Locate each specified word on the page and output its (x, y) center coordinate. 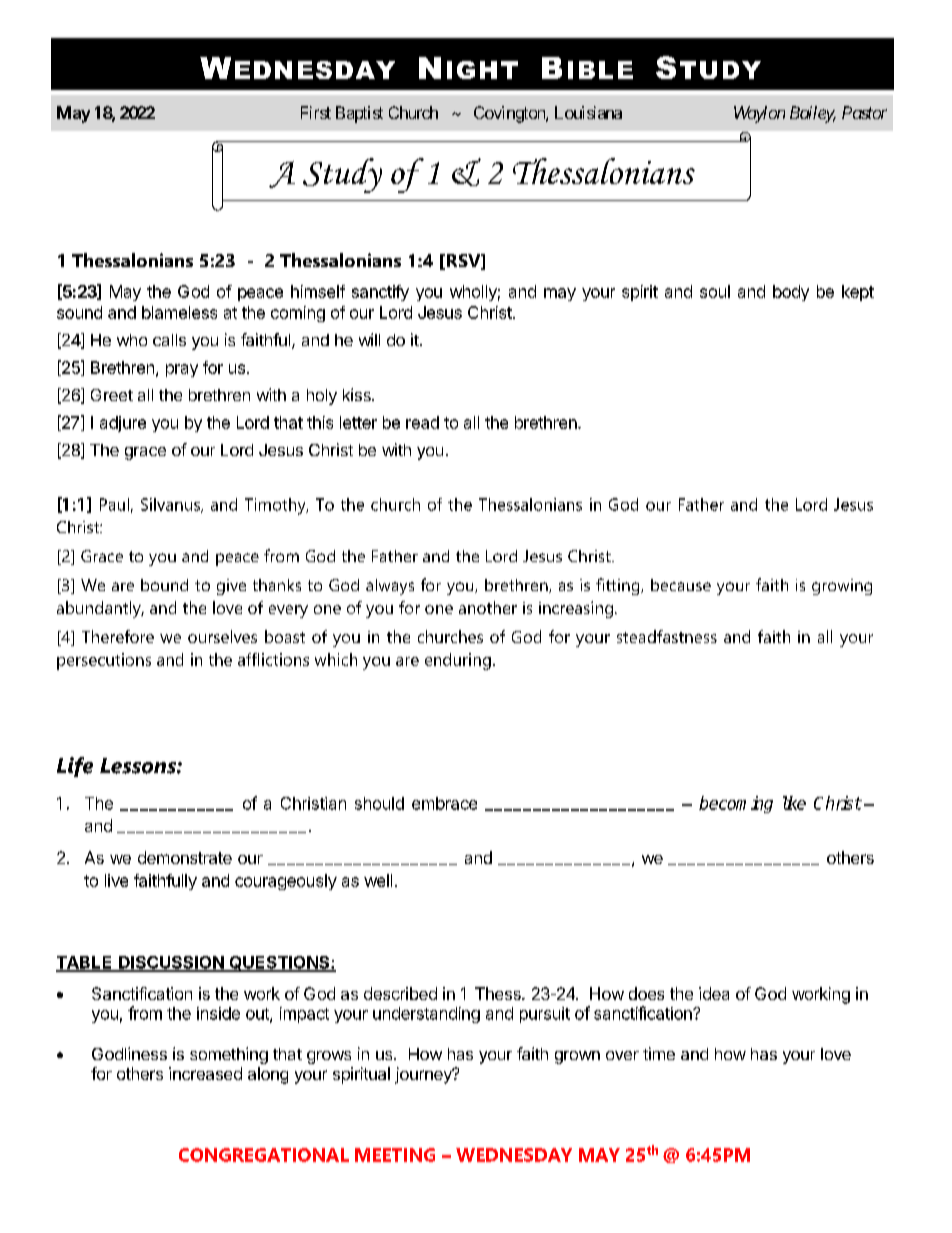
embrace (444, 803)
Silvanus (171, 505)
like (794, 803)
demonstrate (185, 857)
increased (205, 1073)
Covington (510, 114)
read (422, 422)
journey (424, 1075)
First (316, 112)
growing (842, 587)
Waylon (759, 114)
